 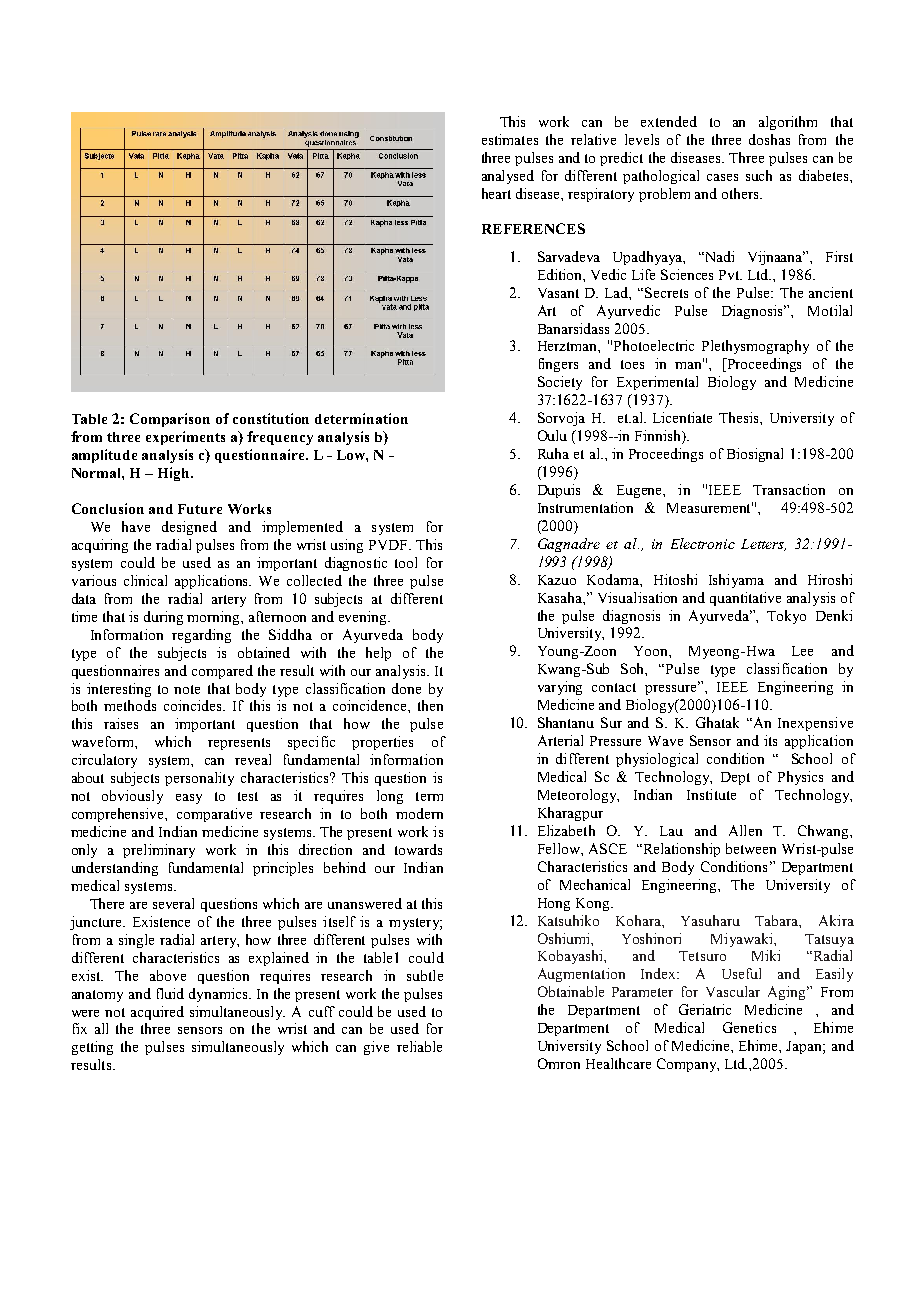 I want to click on tool, so click(x=406, y=562).
